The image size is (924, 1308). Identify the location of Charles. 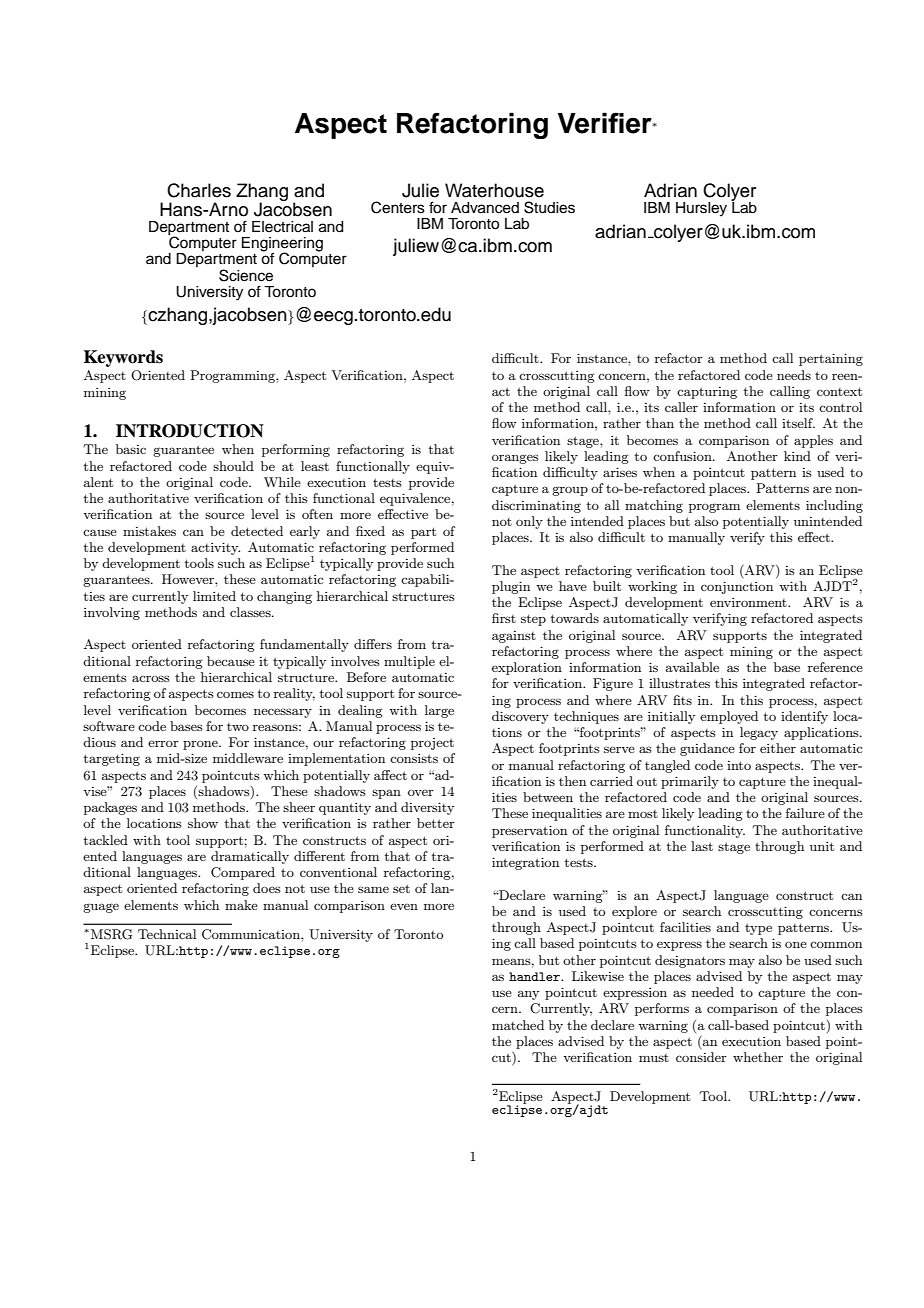
(199, 190).
